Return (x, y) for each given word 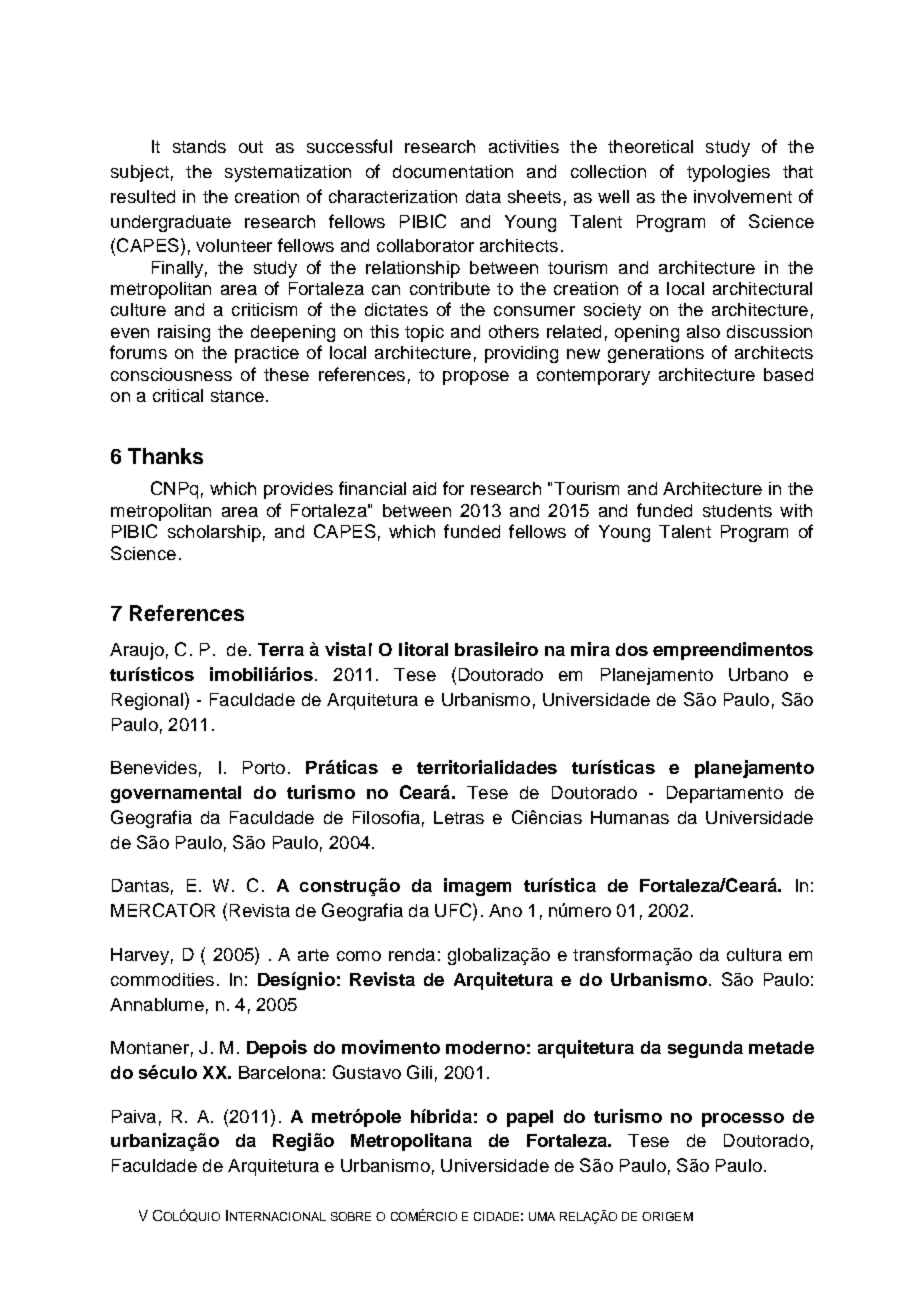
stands (199, 146)
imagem (477, 887)
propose (476, 378)
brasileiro (496, 649)
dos (632, 649)
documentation (453, 171)
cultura (754, 954)
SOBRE (351, 1216)
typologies (728, 173)
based (788, 374)
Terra (281, 649)
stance (237, 396)
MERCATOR (163, 910)
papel (530, 1118)
